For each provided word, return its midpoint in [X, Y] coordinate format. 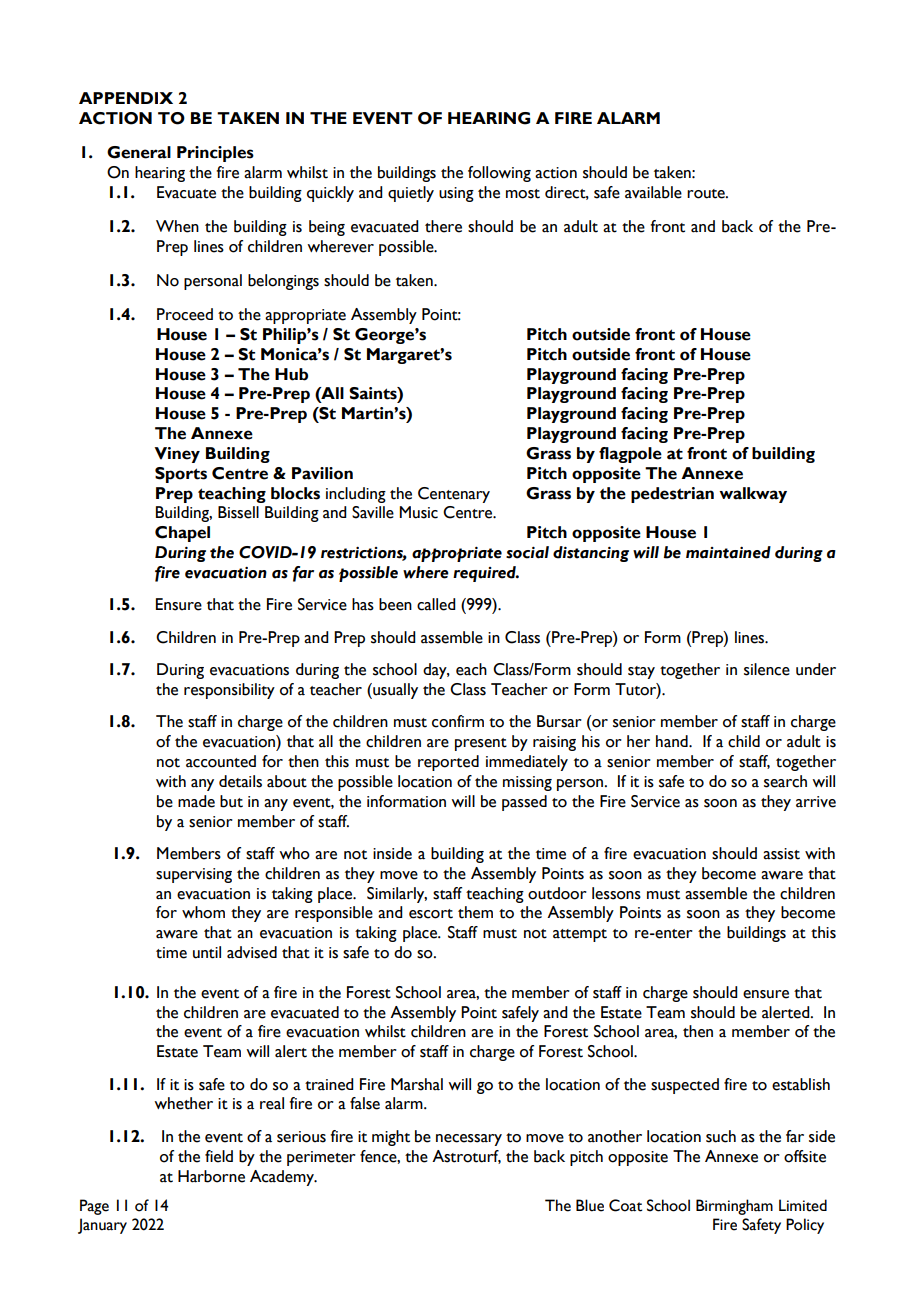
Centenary [454, 495]
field [219, 1156]
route [707, 194]
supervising [194, 875]
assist [781, 854]
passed [524, 803]
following [499, 174]
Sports [181, 475]
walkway [753, 495]
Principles [215, 154]
